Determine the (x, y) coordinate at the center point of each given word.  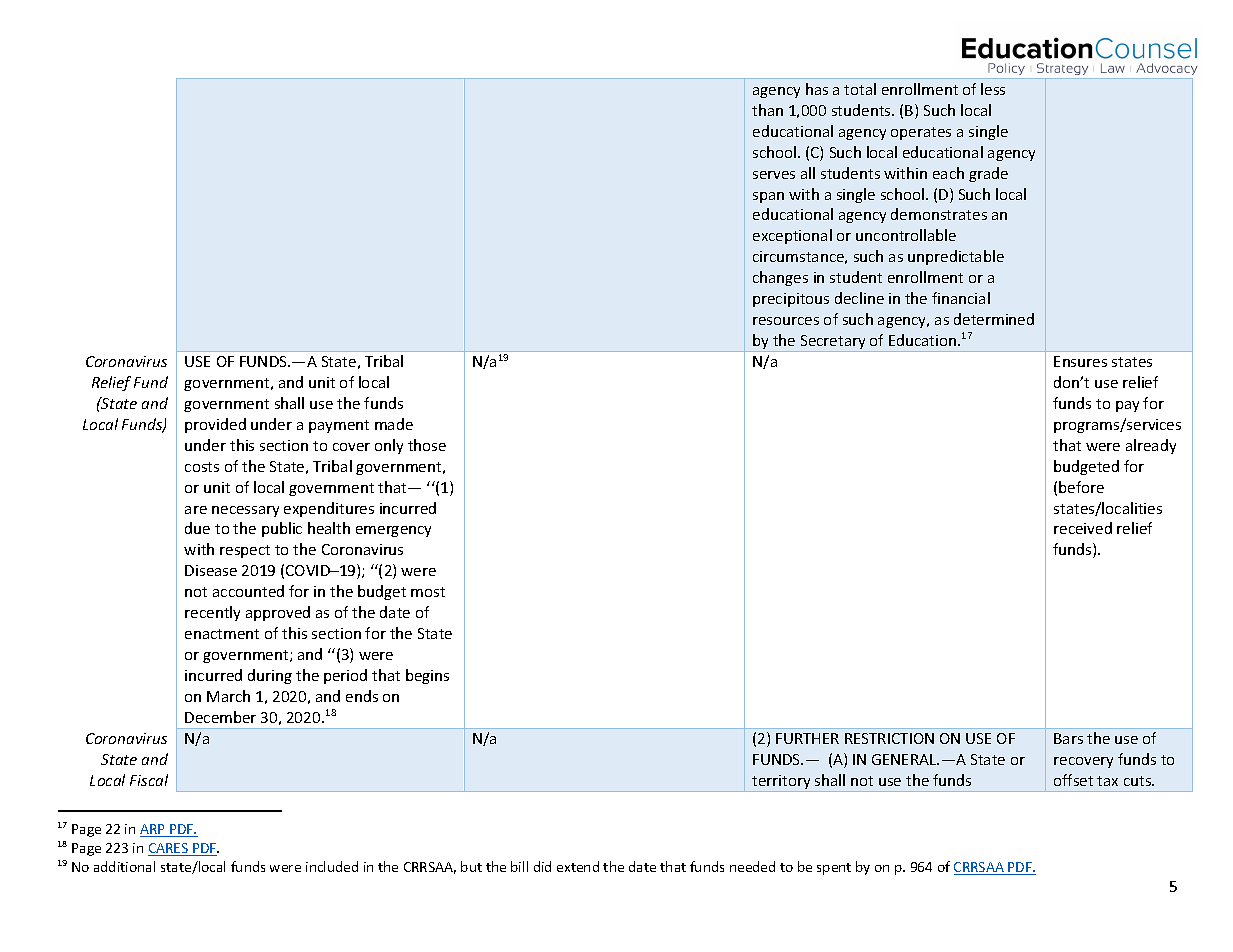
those (427, 445)
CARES (169, 849)
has (817, 89)
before (1081, 487)
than (767, 110)
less (993, 89)
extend (578, 866)
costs (202, 467)
